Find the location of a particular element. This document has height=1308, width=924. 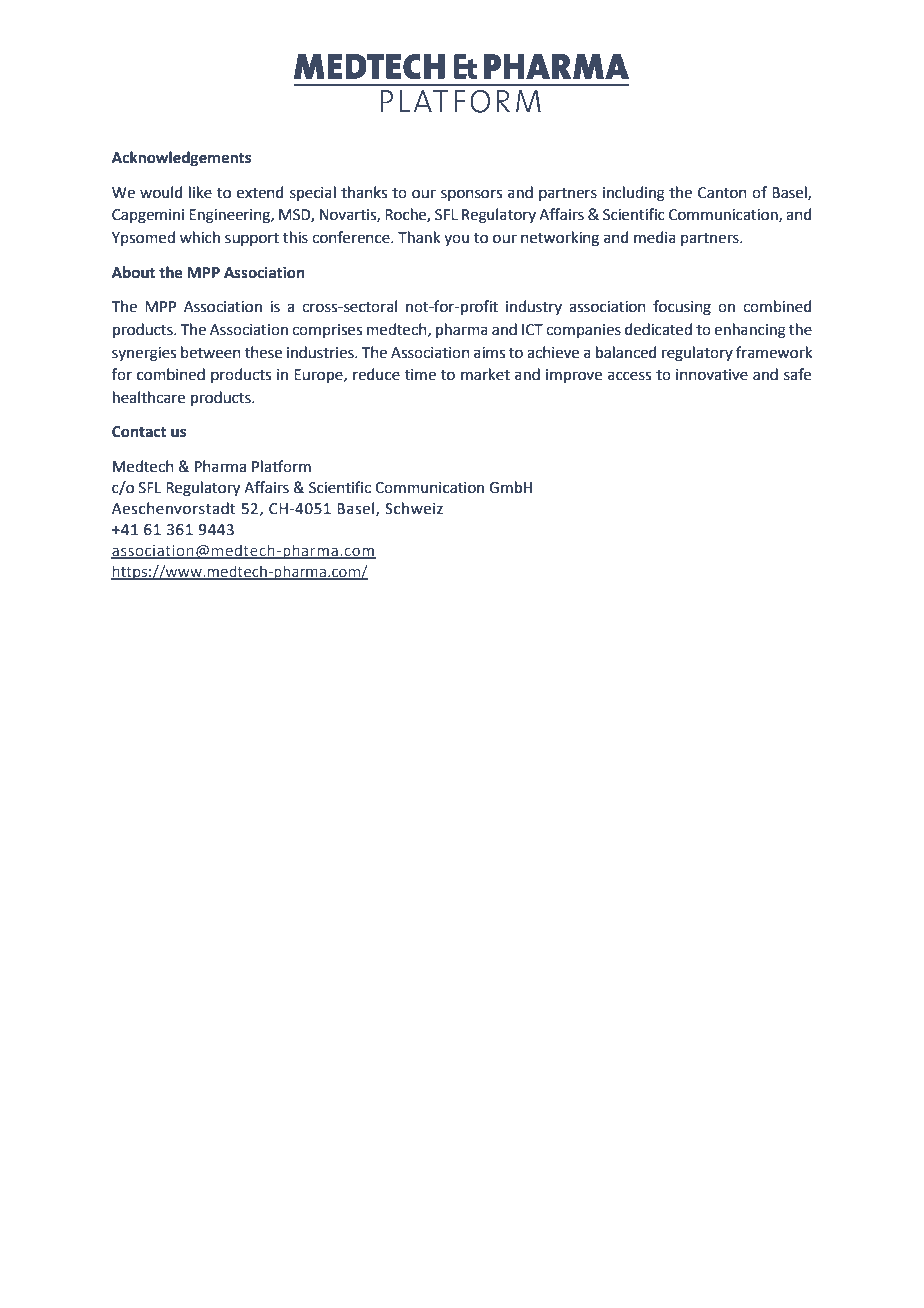

focusing is located at coordinates (682, 308).
